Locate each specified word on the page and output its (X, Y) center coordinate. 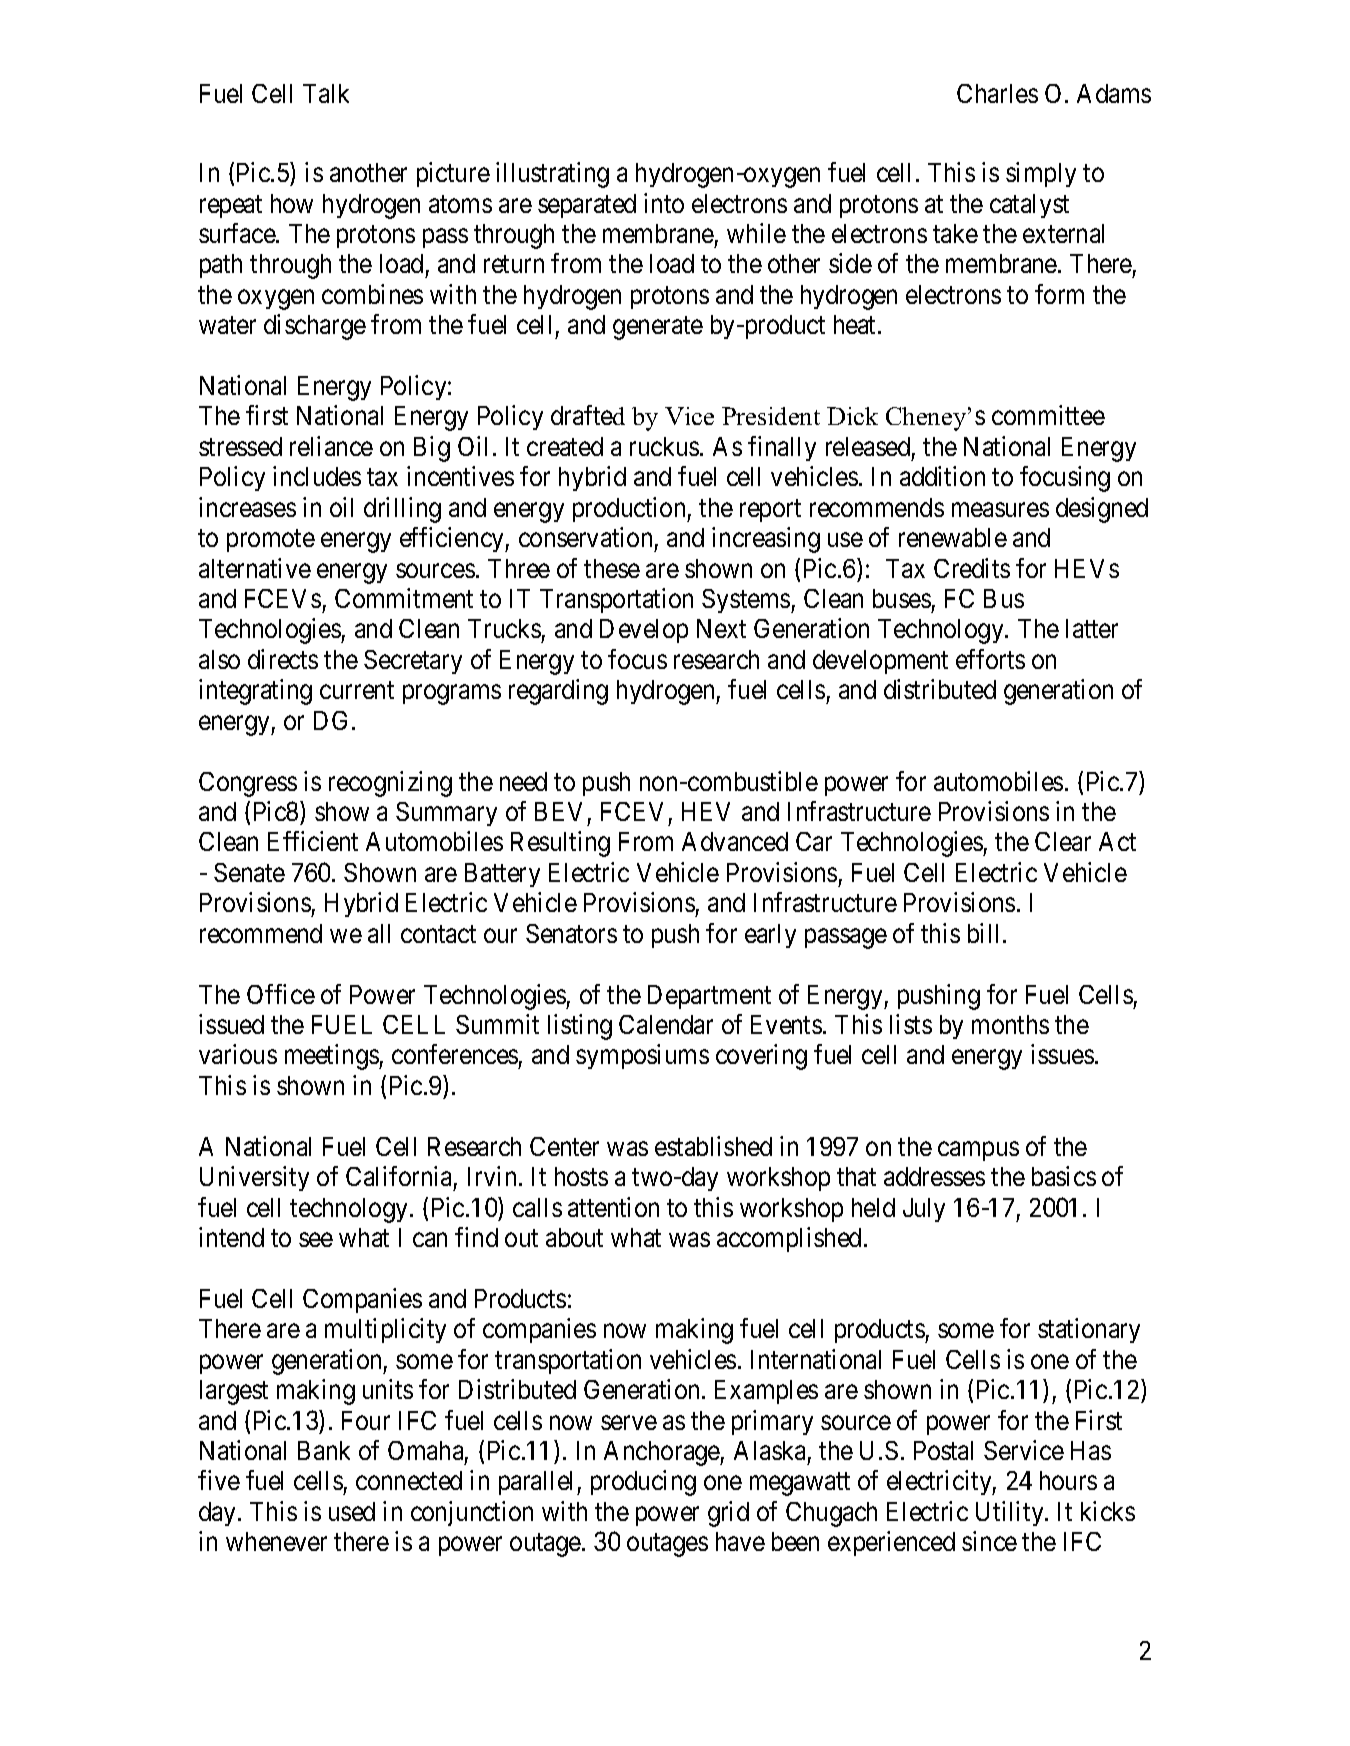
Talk (326, 93)
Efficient (313, 841)
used (352, 1511)
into (664, 203)
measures (1000, 510)
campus (978, 1151)
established (713, 1146)
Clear (1063, 841)
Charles (997, 93)
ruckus (664, 446)
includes (317, 476)
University (254, 1178)
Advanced (735, 841)
